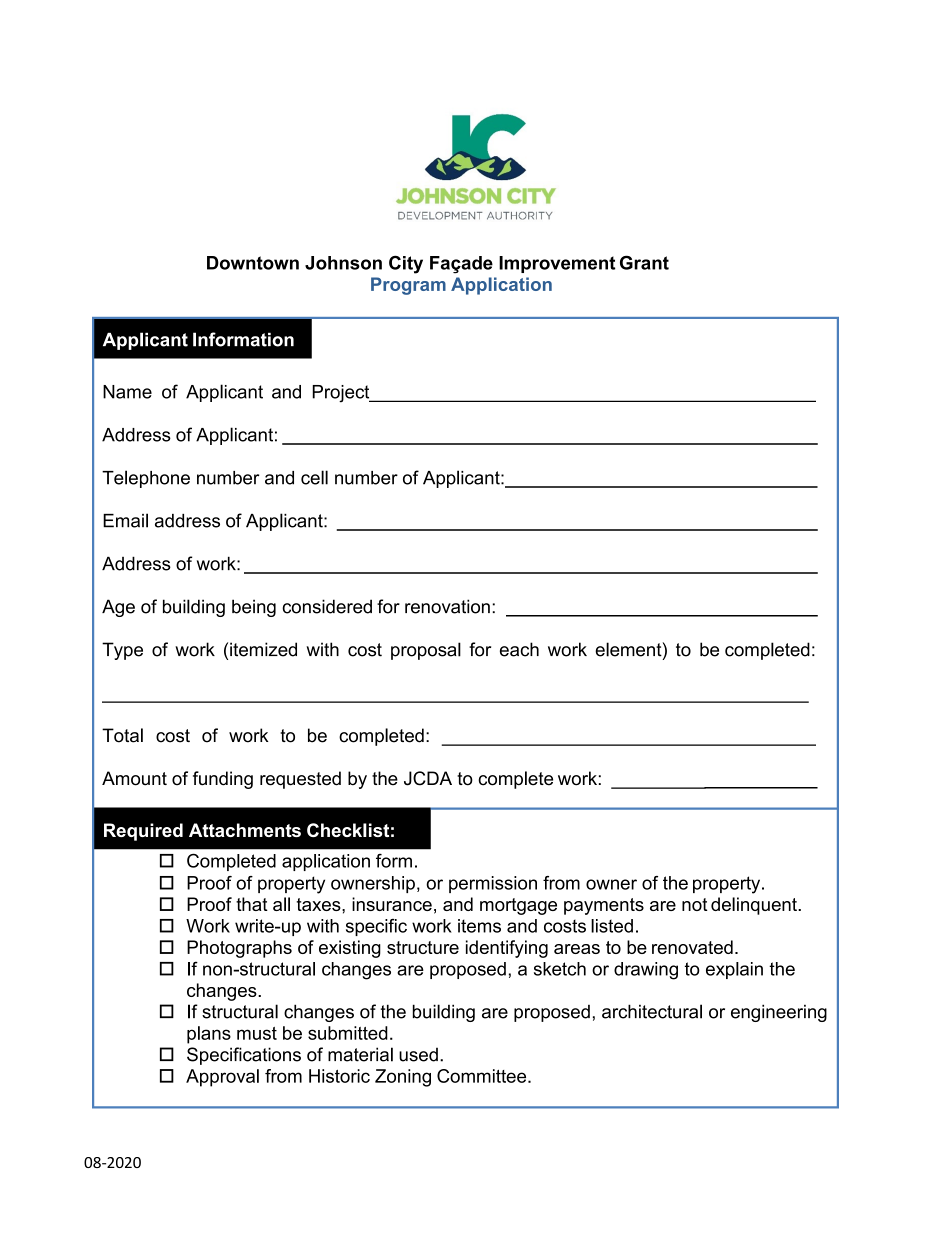  Describe the element at coordinates (263, 649) in the image. I see `itemized` at that location.
